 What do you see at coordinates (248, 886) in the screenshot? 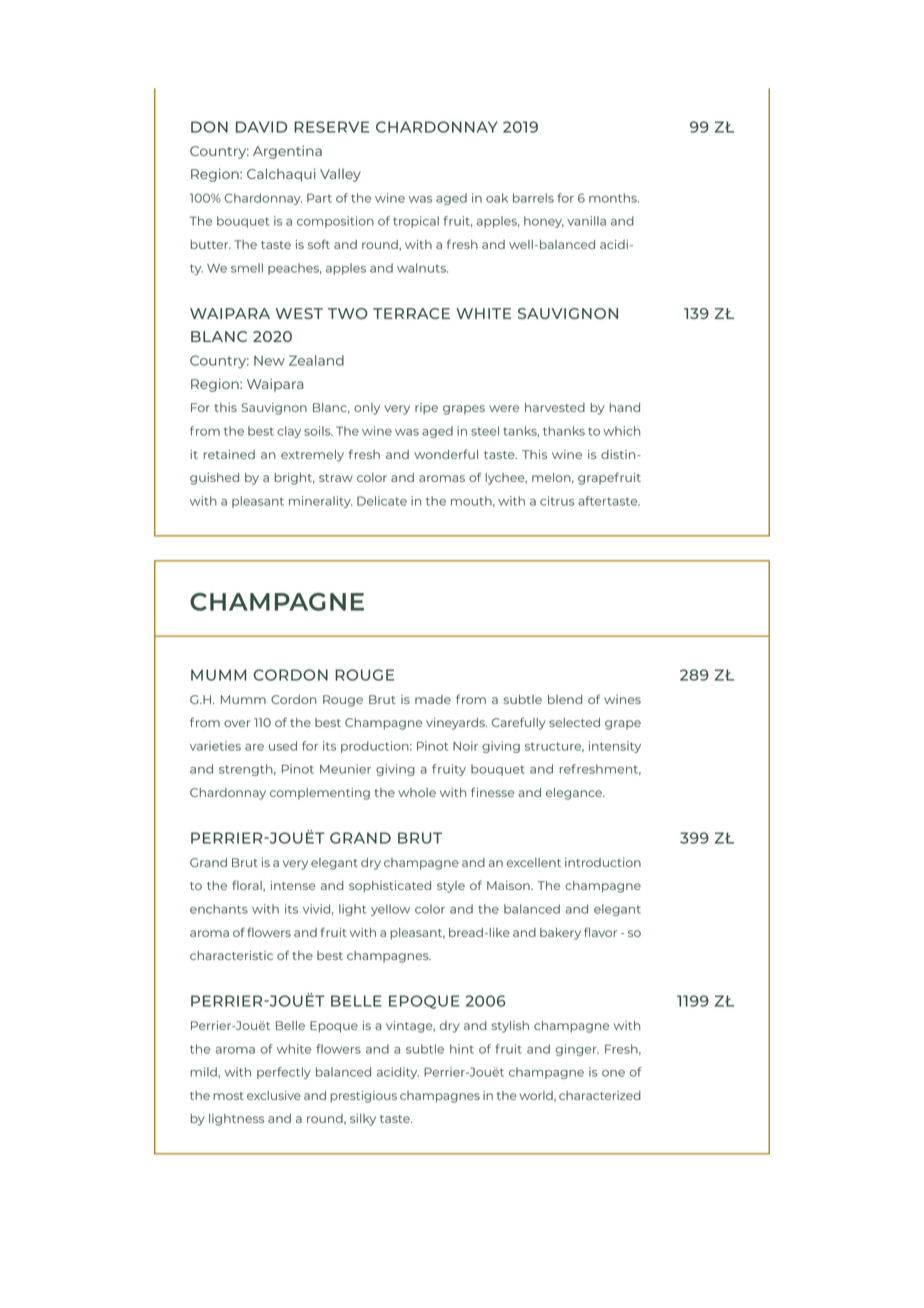
I see `floral` at bounding box center [248, 886].
